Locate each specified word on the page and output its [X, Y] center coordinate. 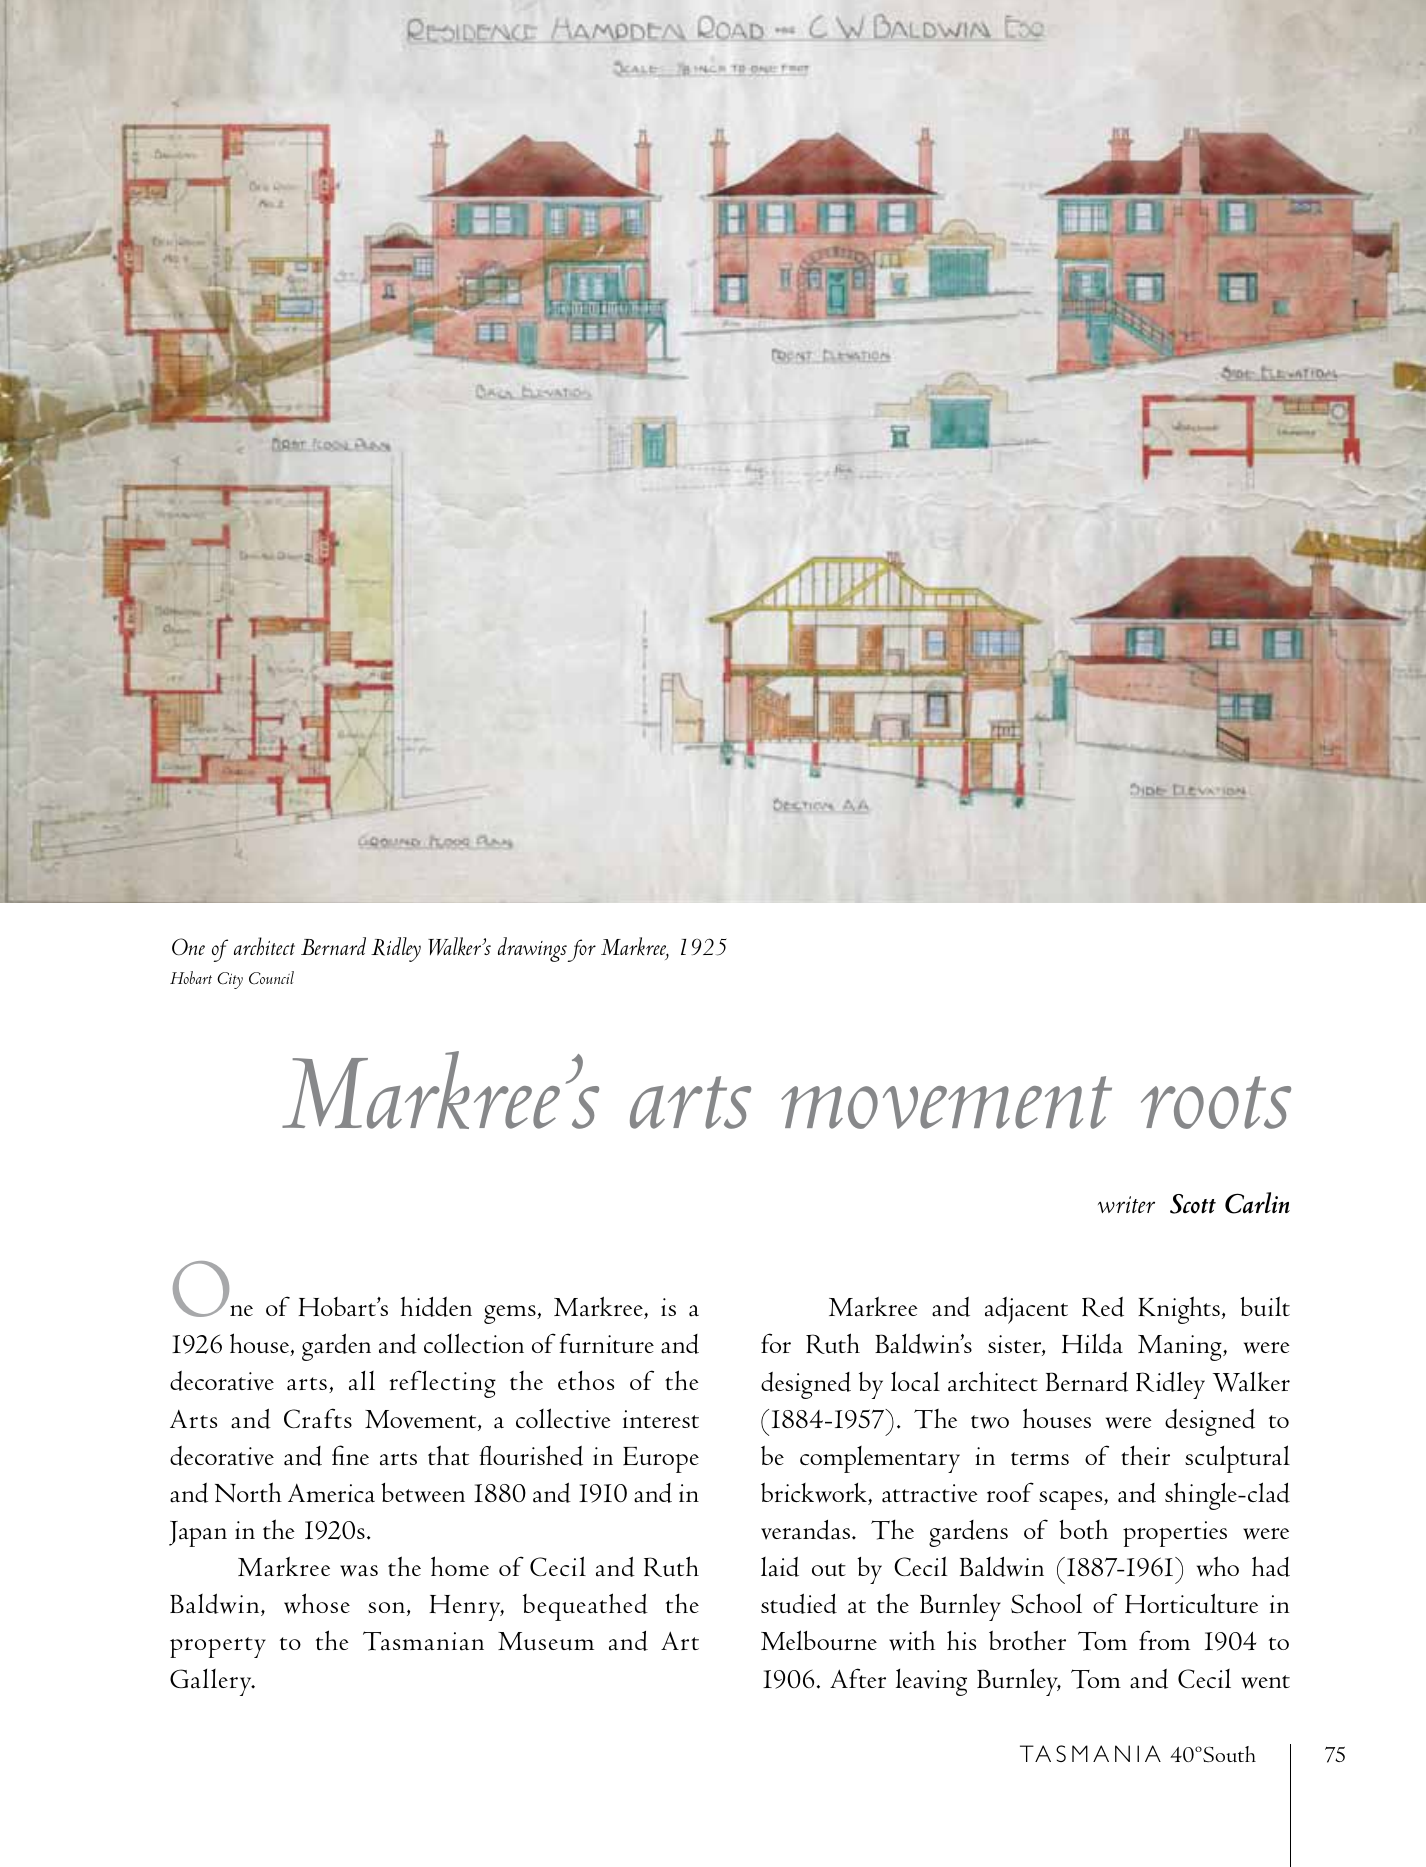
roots [1216, 1102]
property [218, 1647]
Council [271, 978]
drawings [532, 949]
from [1164, 1640]
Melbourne [819, 1640]
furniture [607, 1343]
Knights [1179, 1310]
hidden [436, 1306]
